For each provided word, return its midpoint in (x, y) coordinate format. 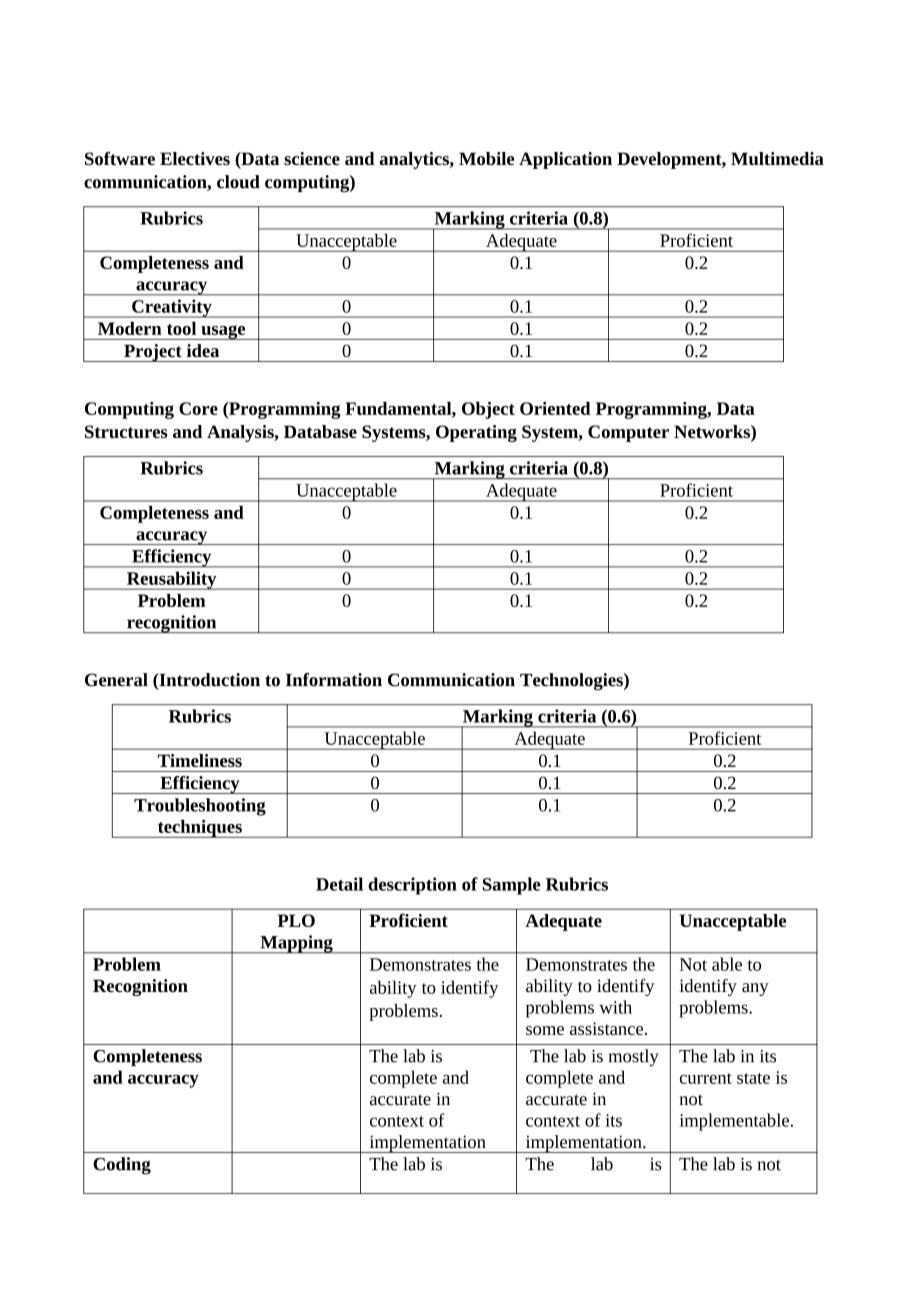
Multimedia (777, 158)
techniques (199, 829)
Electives (195, 158)
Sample (512, 886)
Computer (628, 433)
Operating (476, 433)
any (755, 989)
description (412, 886)
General (116, 680)
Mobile (486, 158)
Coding (122, 1166)
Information (334, 680)
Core (198, 408)
